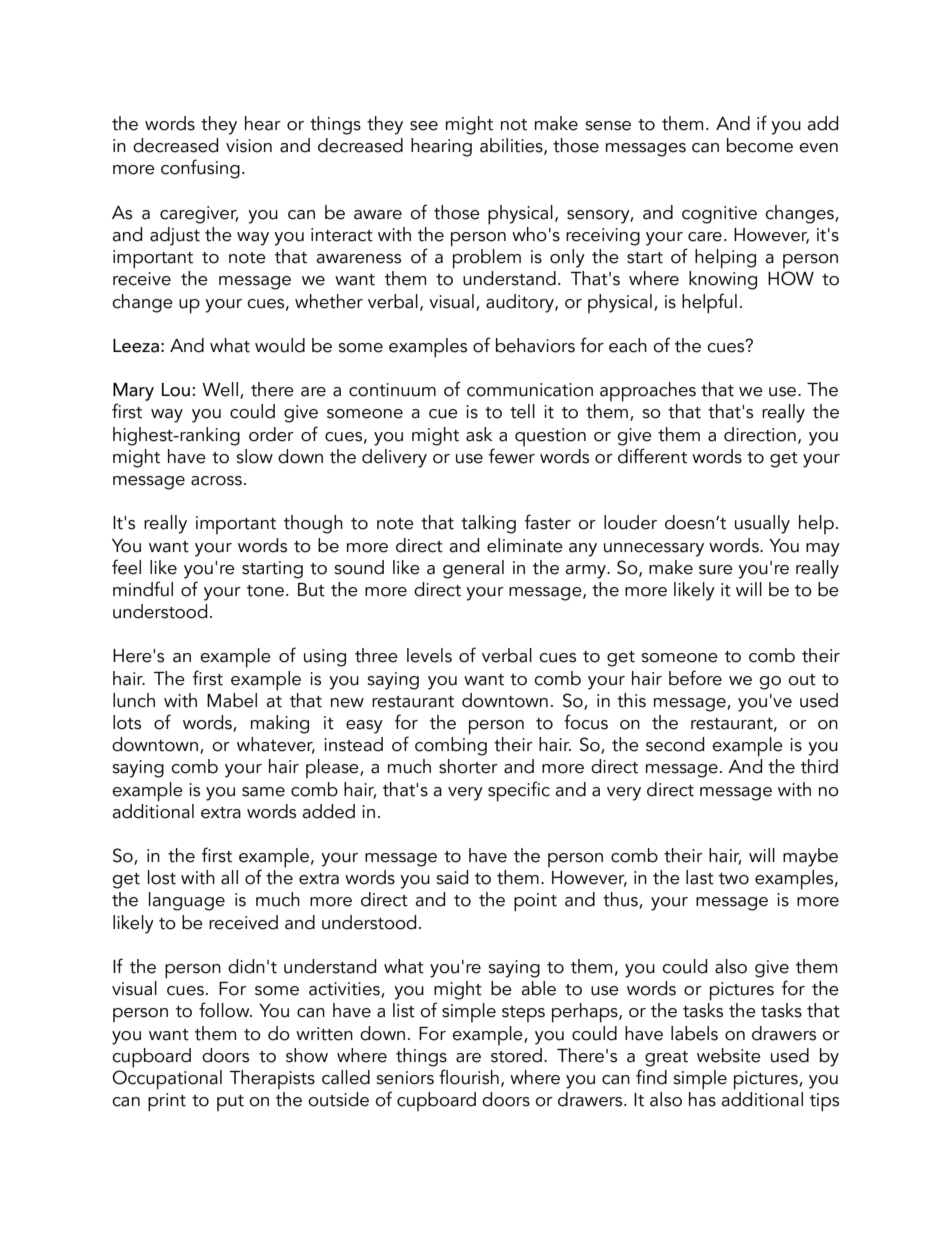 Image resolution: width=952 pixels, height=1233 pixels. Describe the element at coordinates (716, 570) in the screenshot. I see `sure` at that location.
